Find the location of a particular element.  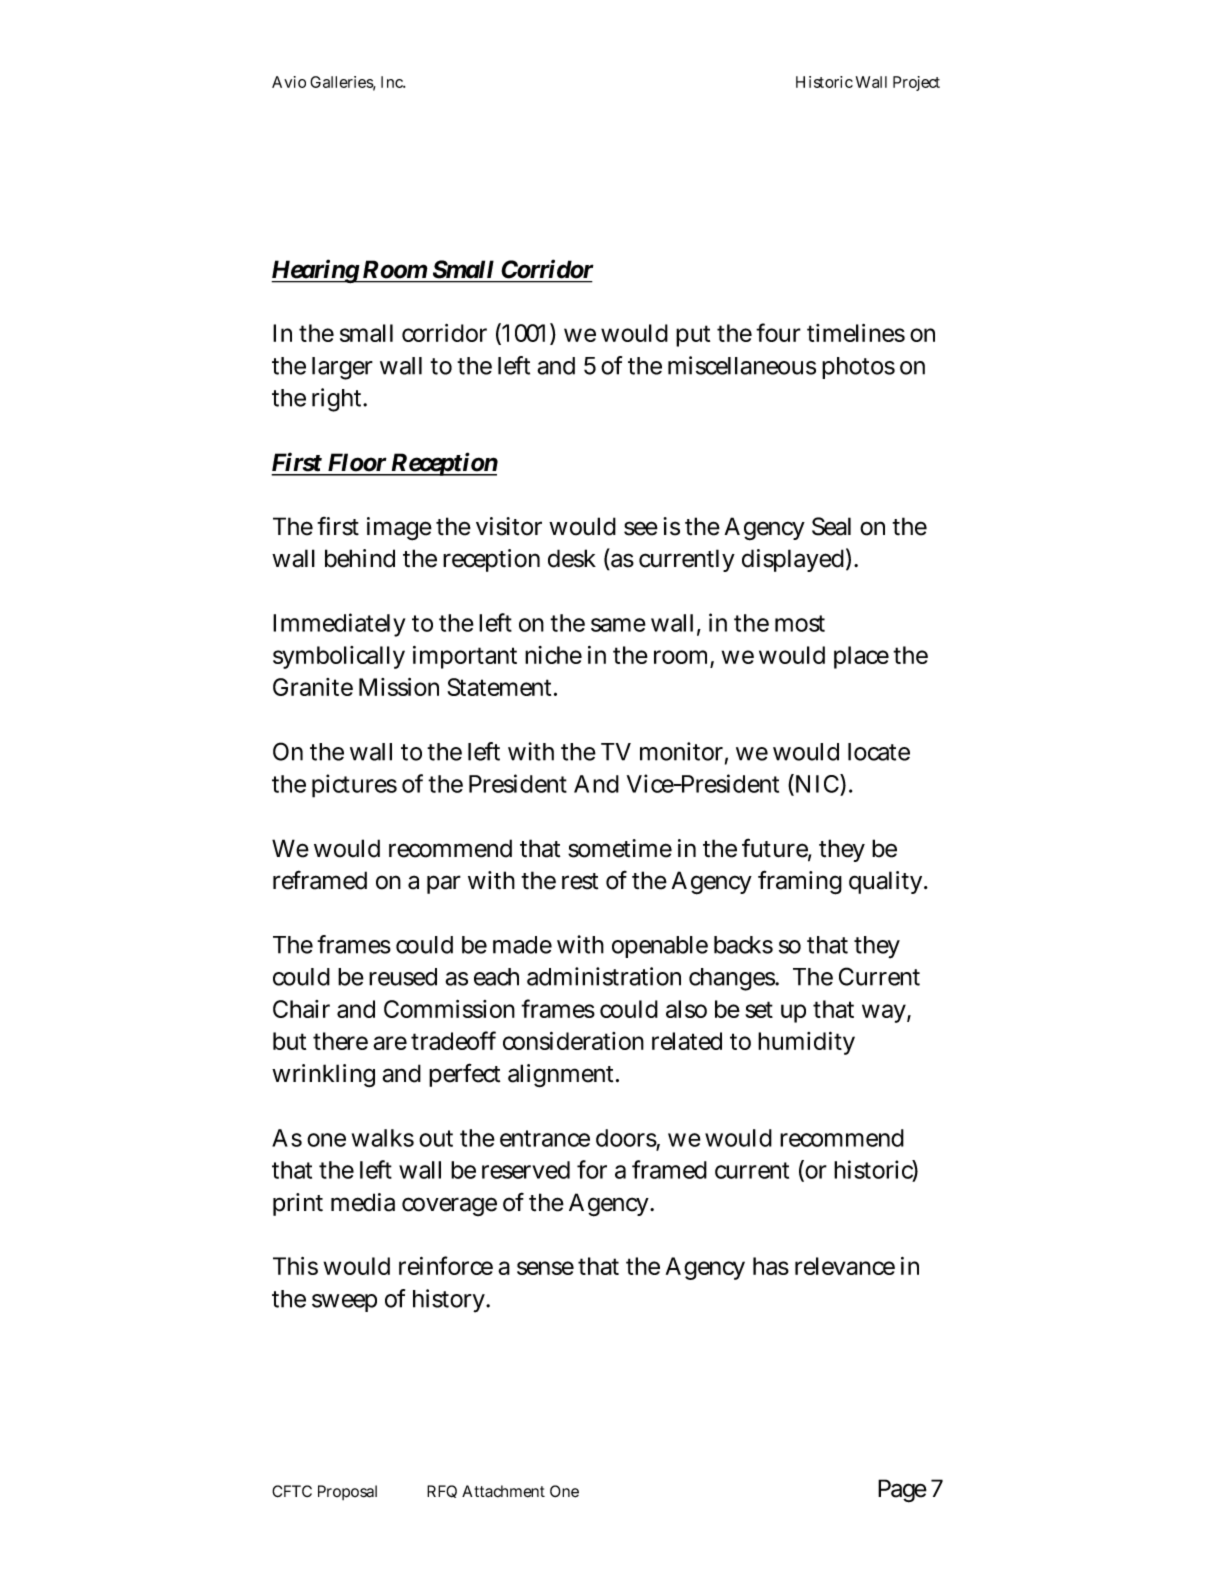

behind is located at coordinates (360, 558).
